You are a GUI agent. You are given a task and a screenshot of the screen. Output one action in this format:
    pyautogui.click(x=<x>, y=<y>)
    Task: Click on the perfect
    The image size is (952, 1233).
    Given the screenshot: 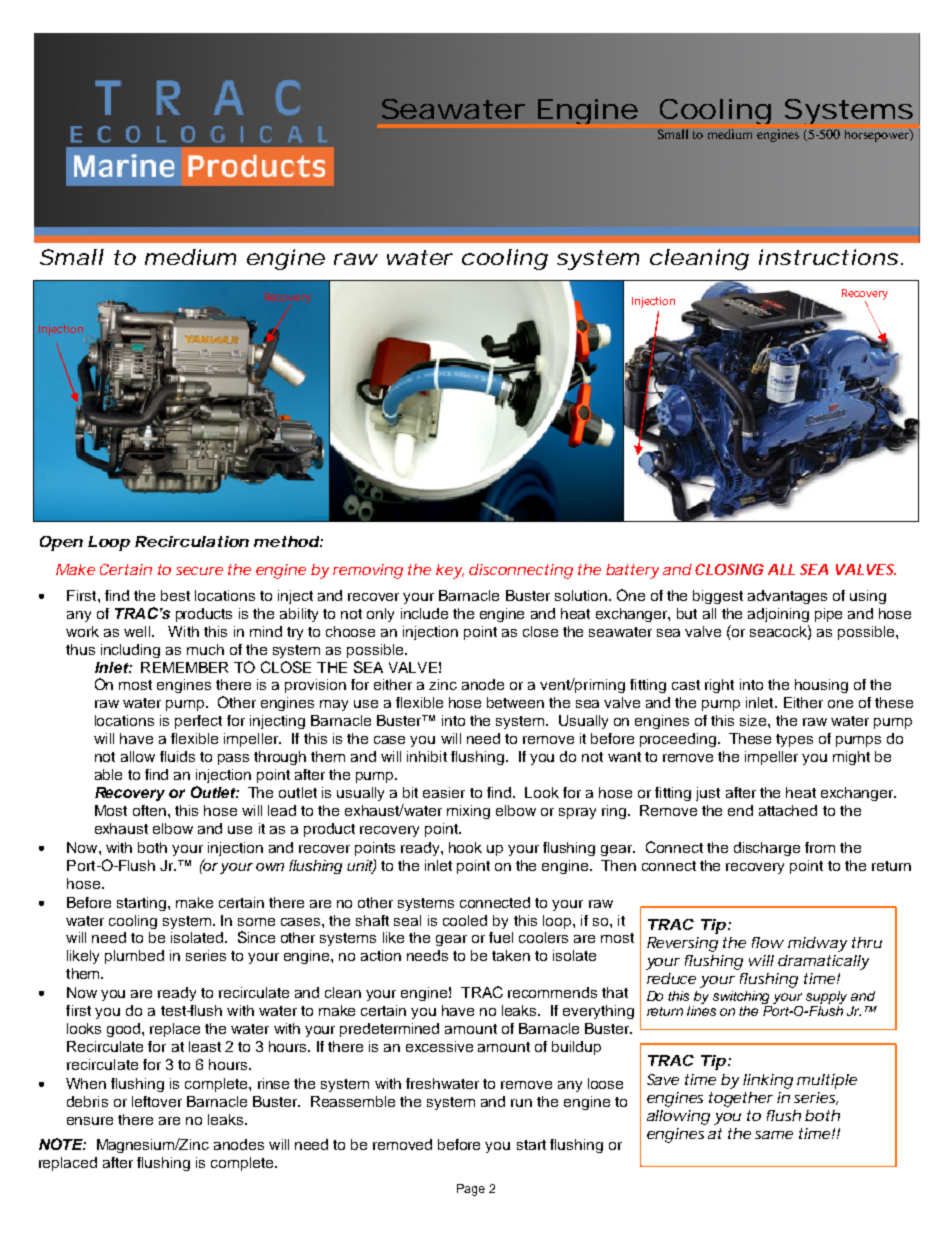 What is the action you would take?
    pyautogui.click(x=198, y=722)
